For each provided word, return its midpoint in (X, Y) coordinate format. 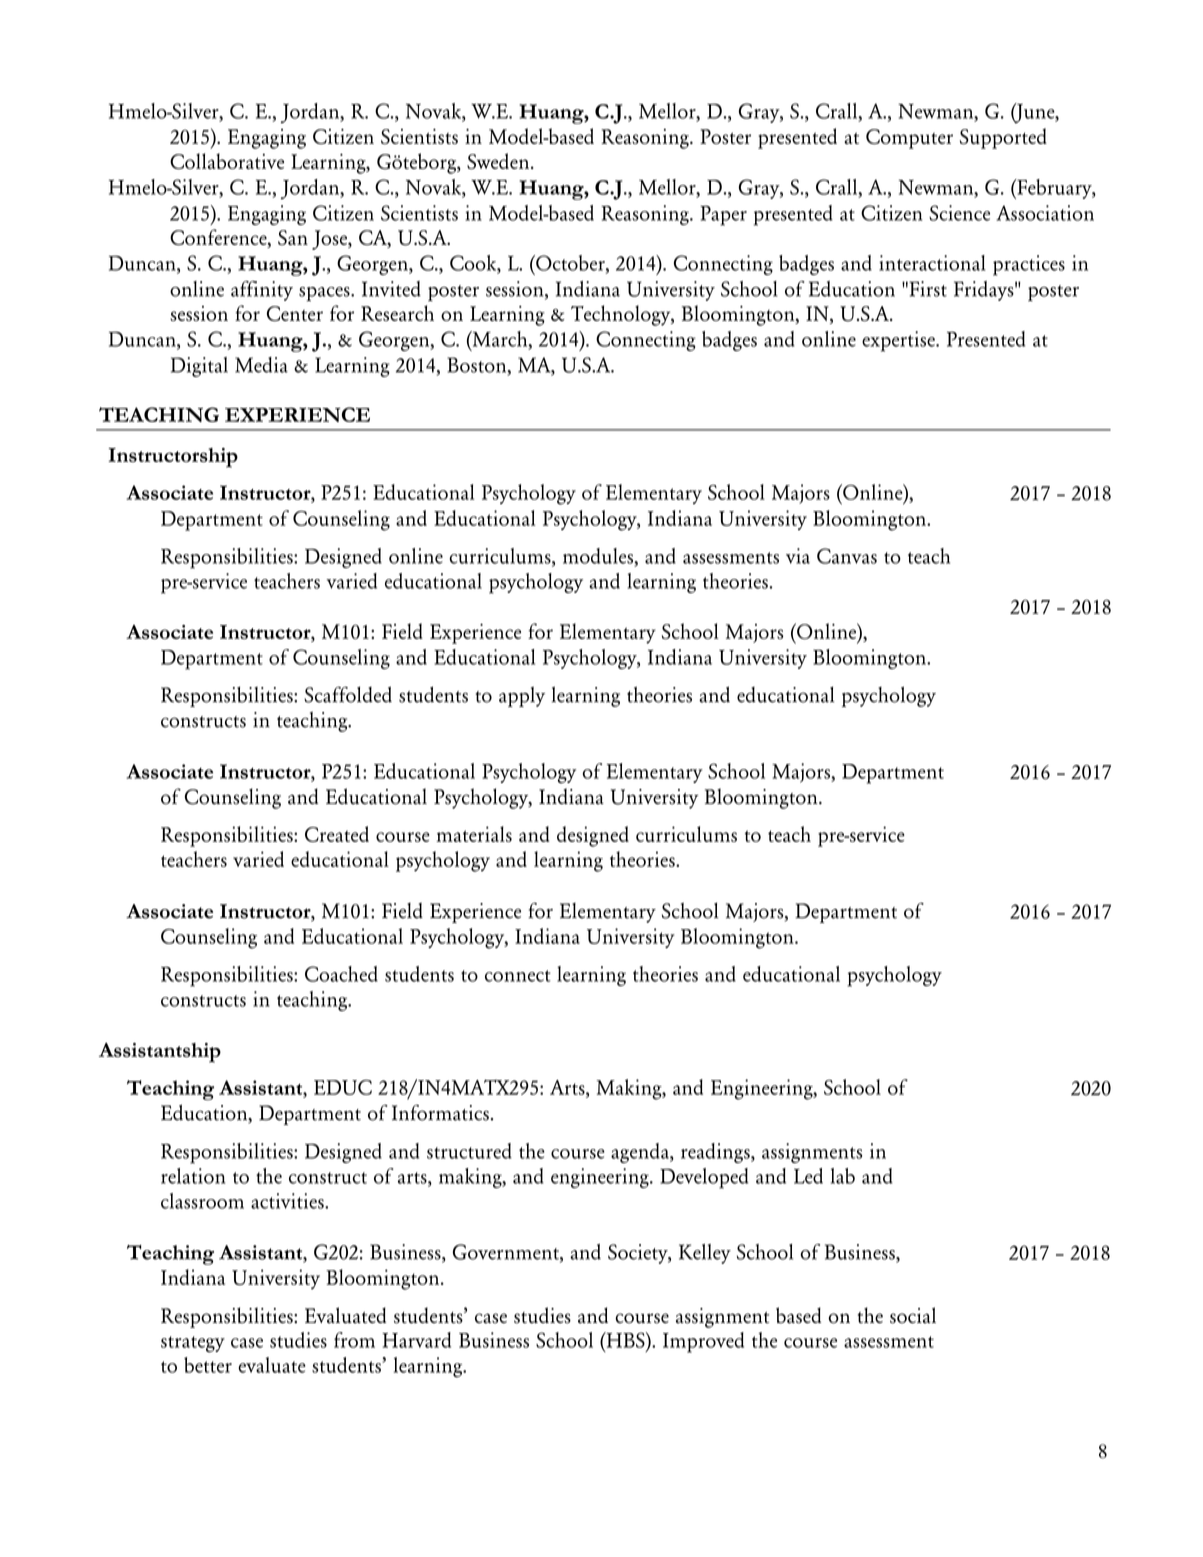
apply (522, 697)
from (354, 1340)
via (798, 556)
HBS (625, 1340)
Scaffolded (348, 694)
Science (959, 213)
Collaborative (227, 161)
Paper (723, 216)
